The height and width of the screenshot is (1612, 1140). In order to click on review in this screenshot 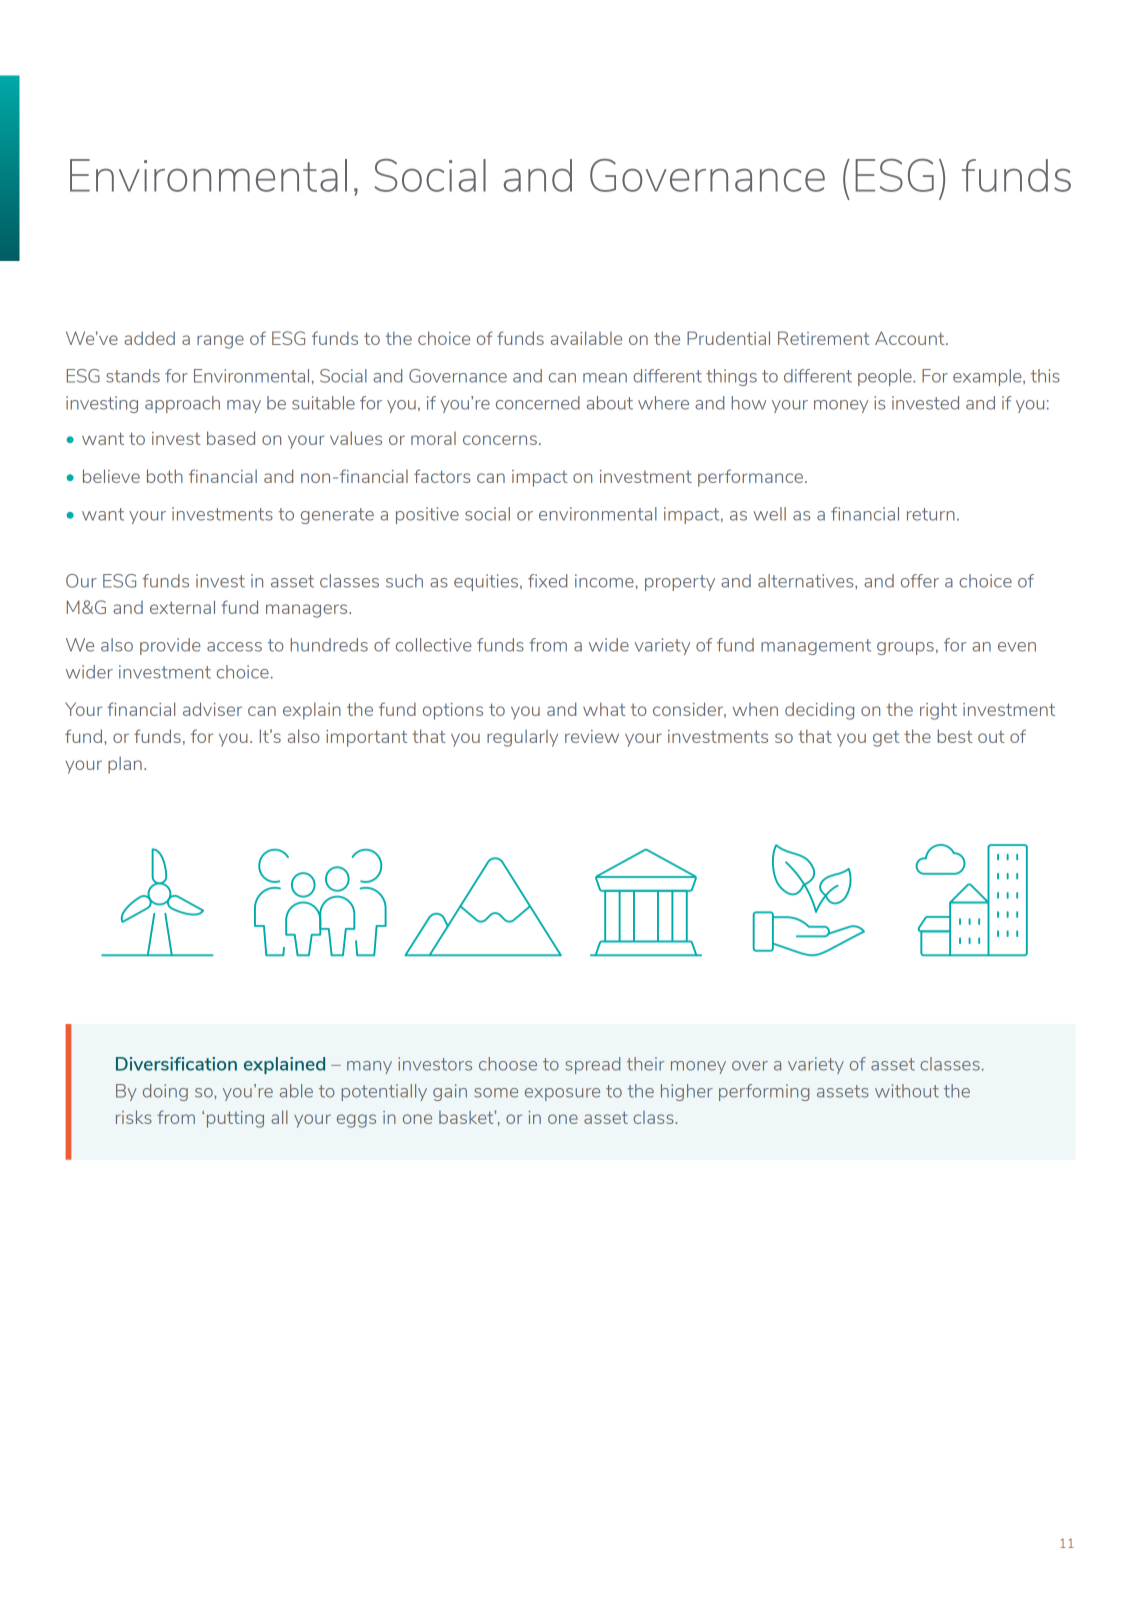, I will do `click(592, 736)`.
